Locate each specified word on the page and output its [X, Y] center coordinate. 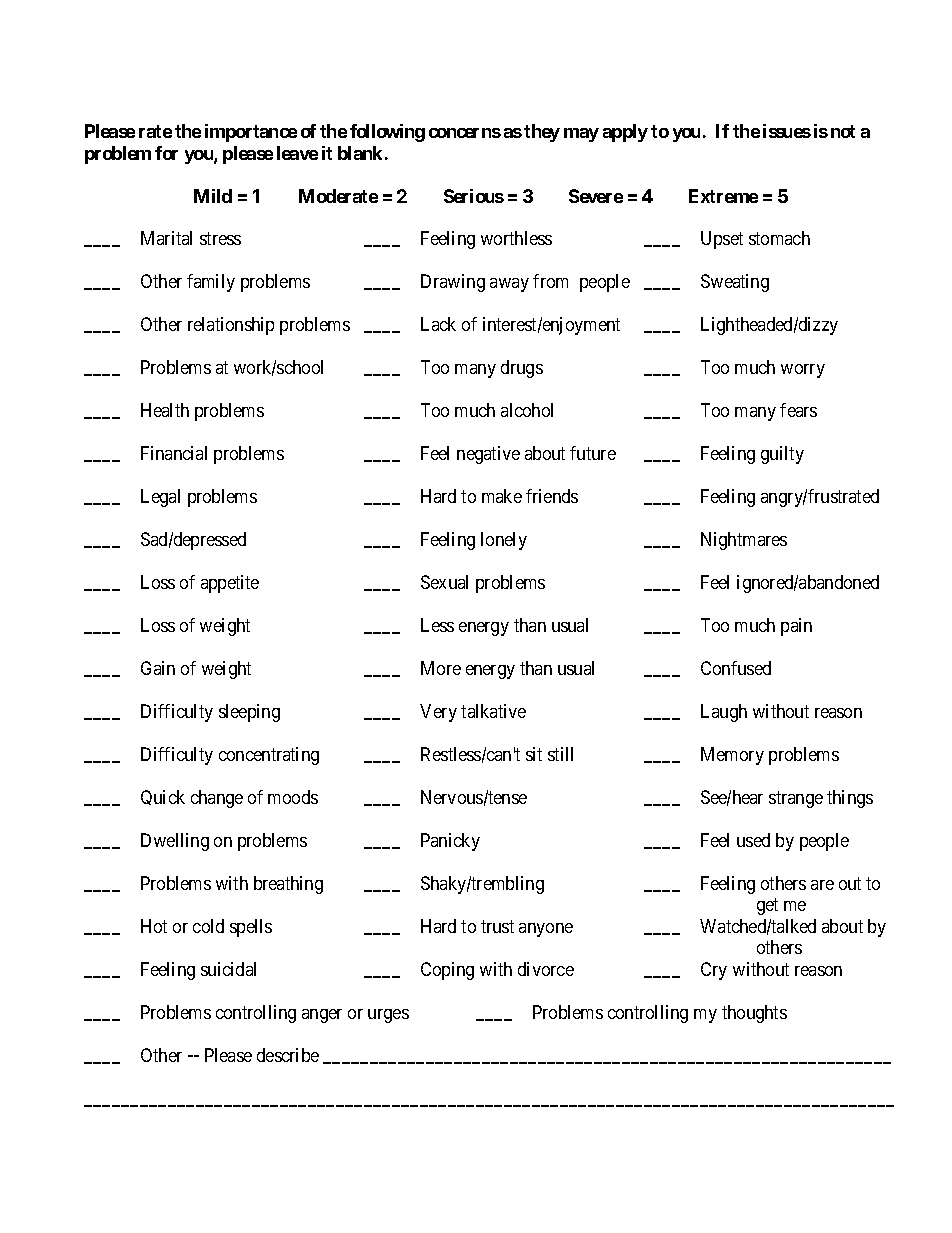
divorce [546, 969]
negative [488, 455]
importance [251, 133]
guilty [782, 455]
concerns [465, 133]
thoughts [754, 1014]
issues [787, 131]
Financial [174, 453]
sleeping [249, 713]
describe [288, 1055]
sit [534, 754]
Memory [732, 756]
